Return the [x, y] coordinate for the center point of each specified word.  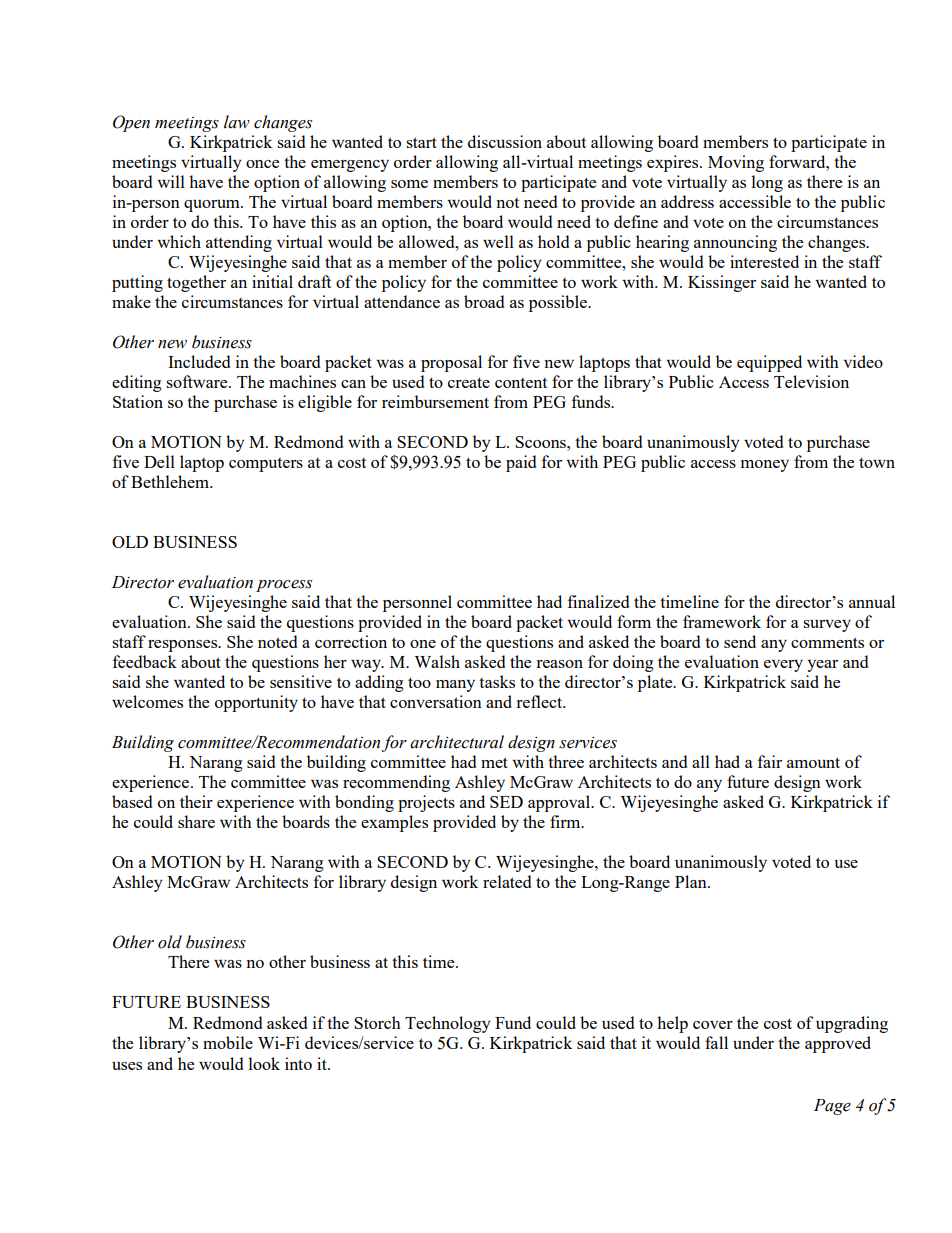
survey [827, 626]
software [198, 381]
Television [811, 381]
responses [184, 646]
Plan [692, 881]
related [507, 881]
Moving [736, 163]
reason [559, 664]
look [264, 1063]
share [196, 821]
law [237, 122]
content [521, 383]
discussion [505, 141]
